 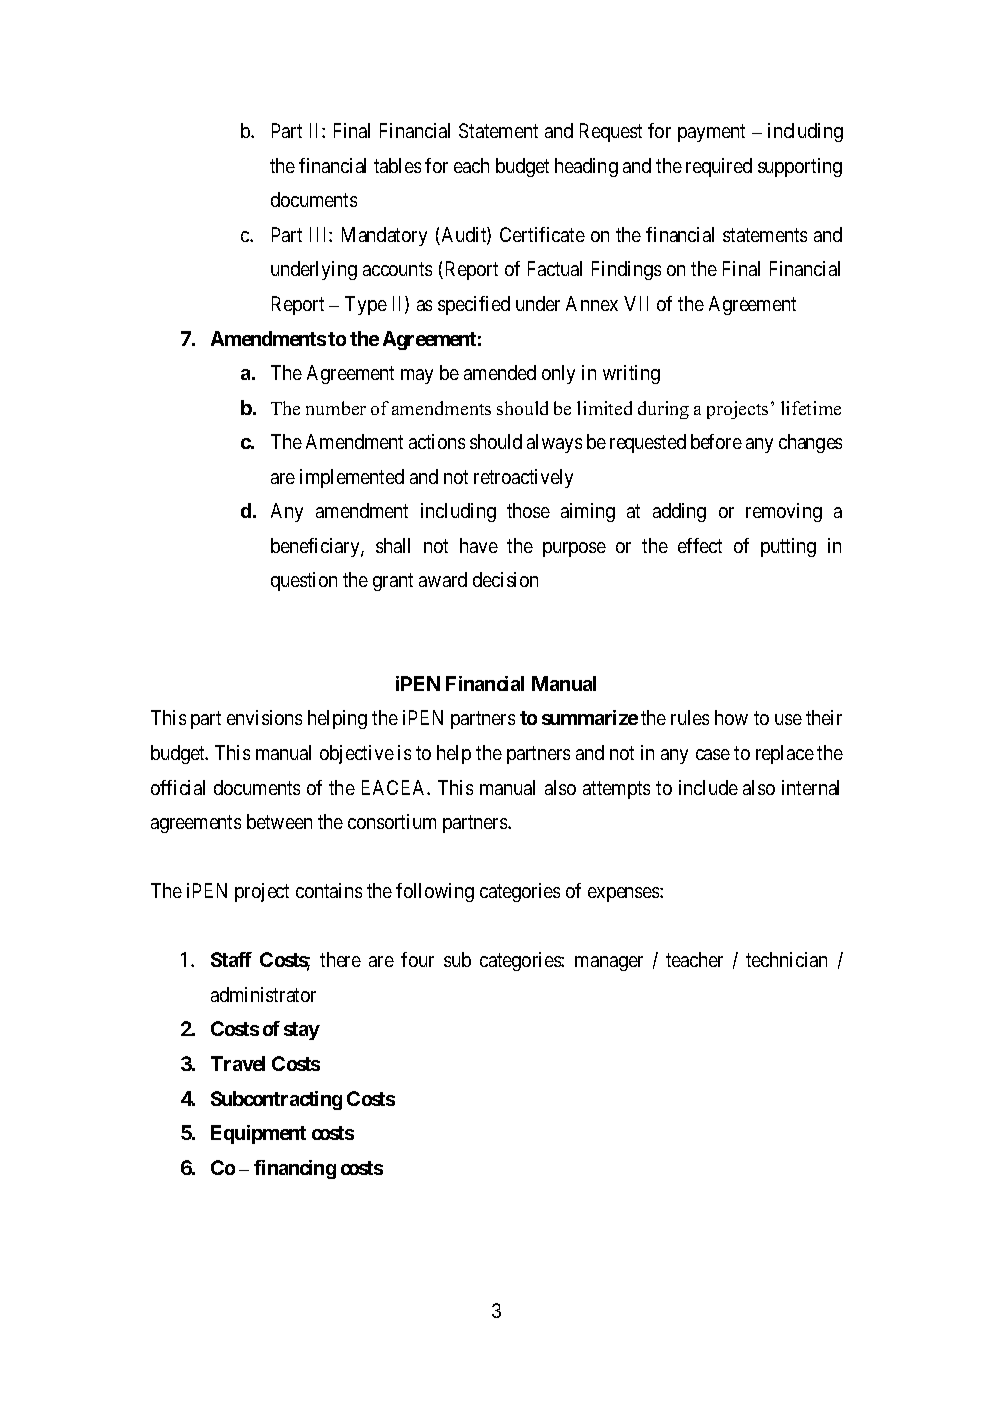 What do you see at coordinates (505, 579) in the screenshot?
I see `decision` at bounding box center [505, 579].
